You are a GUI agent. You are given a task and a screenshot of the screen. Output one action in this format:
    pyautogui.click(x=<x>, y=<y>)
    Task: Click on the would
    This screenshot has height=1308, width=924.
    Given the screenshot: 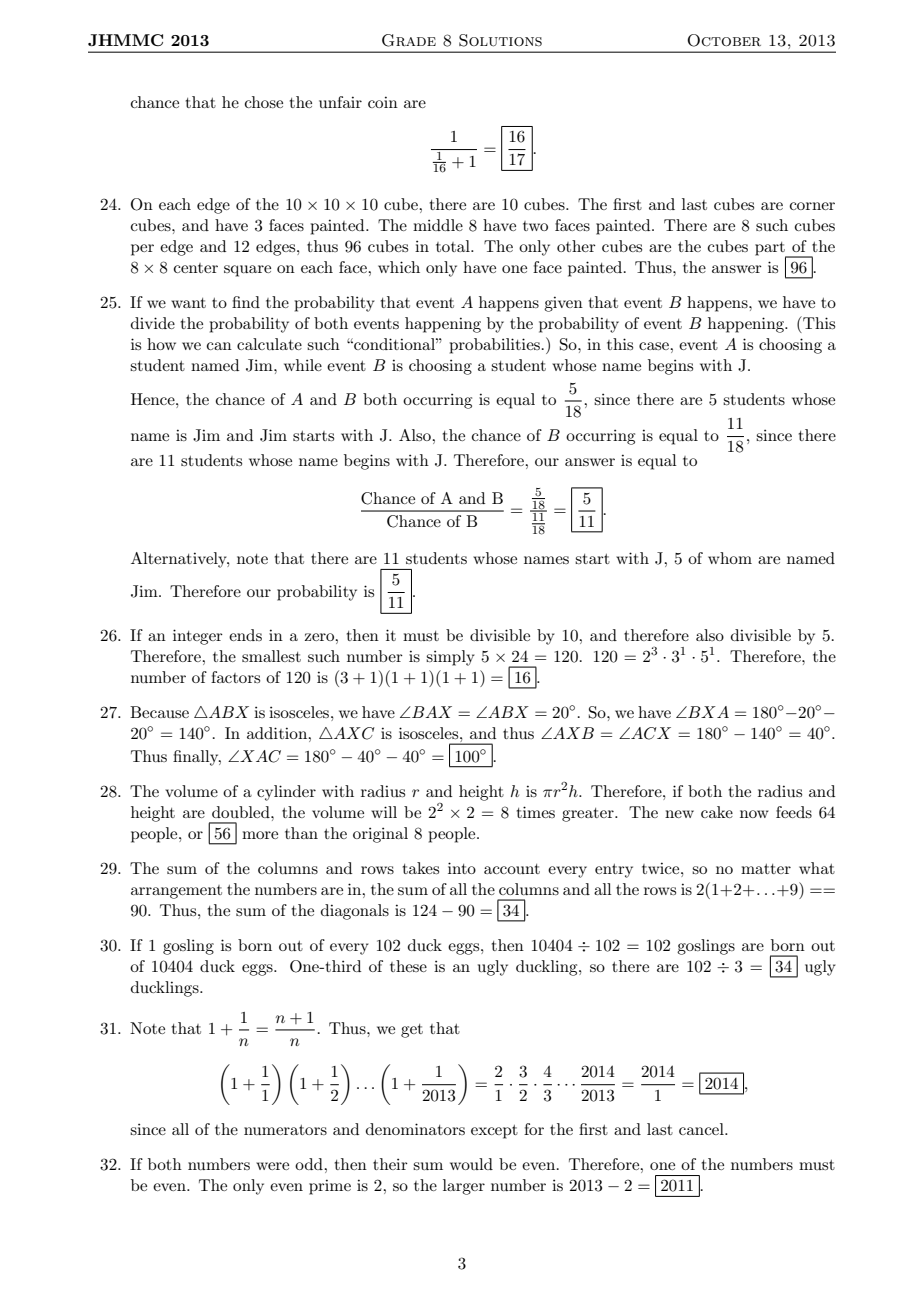 What is the action you would take?
    pyautogui.click(x=471, y=1164)
